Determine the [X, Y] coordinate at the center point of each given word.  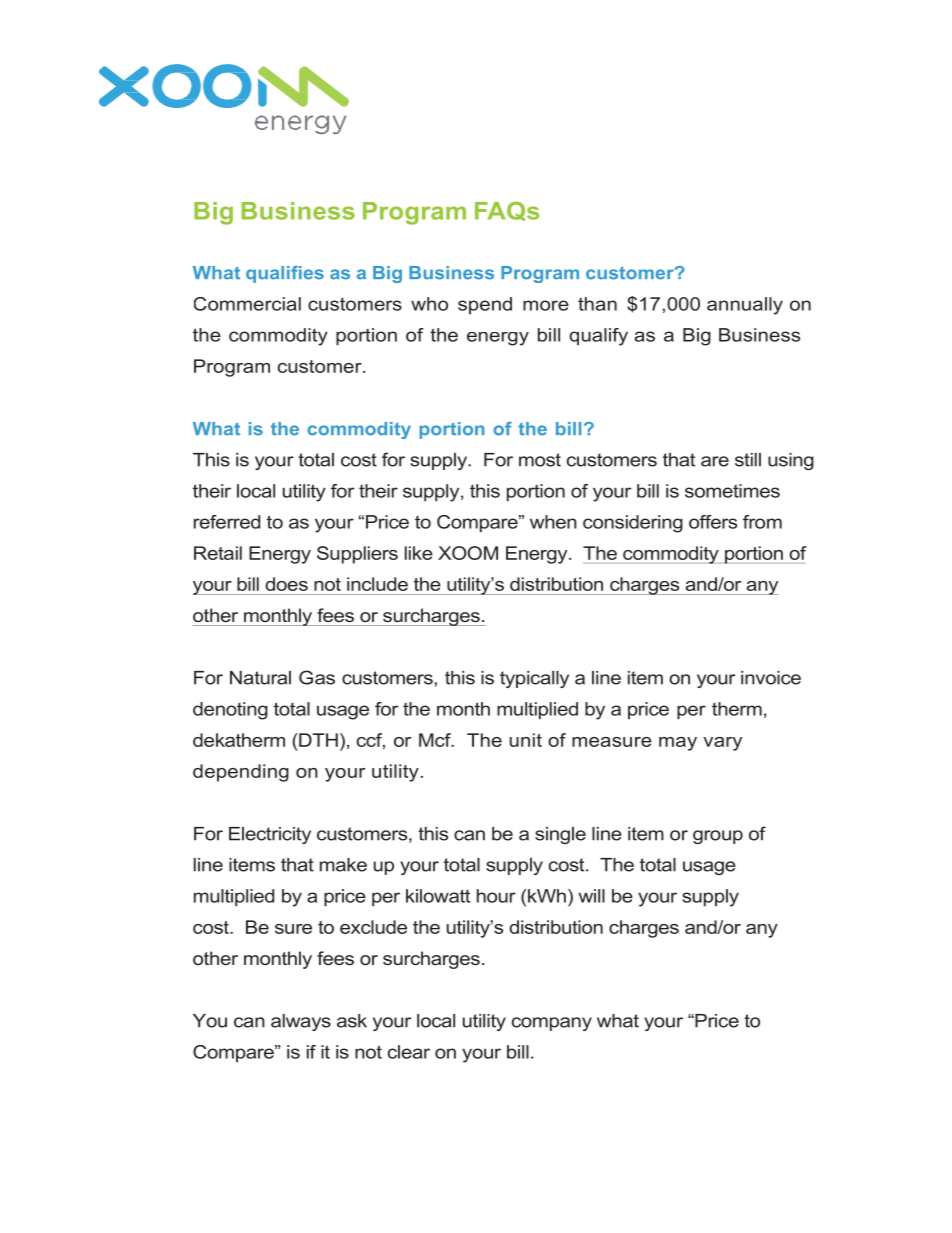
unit [526, 740]
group [718, 837]
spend [485, 305]
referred [227, 522]
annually [745, 306]
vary [722, 744]
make [343, 865]
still [748, 460]
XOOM [468, 553]
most [540, 460]
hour [496, 896]
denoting [230, 711]
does [286, 584]
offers [713, 522]
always [301, 1022]
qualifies [285, 274]
